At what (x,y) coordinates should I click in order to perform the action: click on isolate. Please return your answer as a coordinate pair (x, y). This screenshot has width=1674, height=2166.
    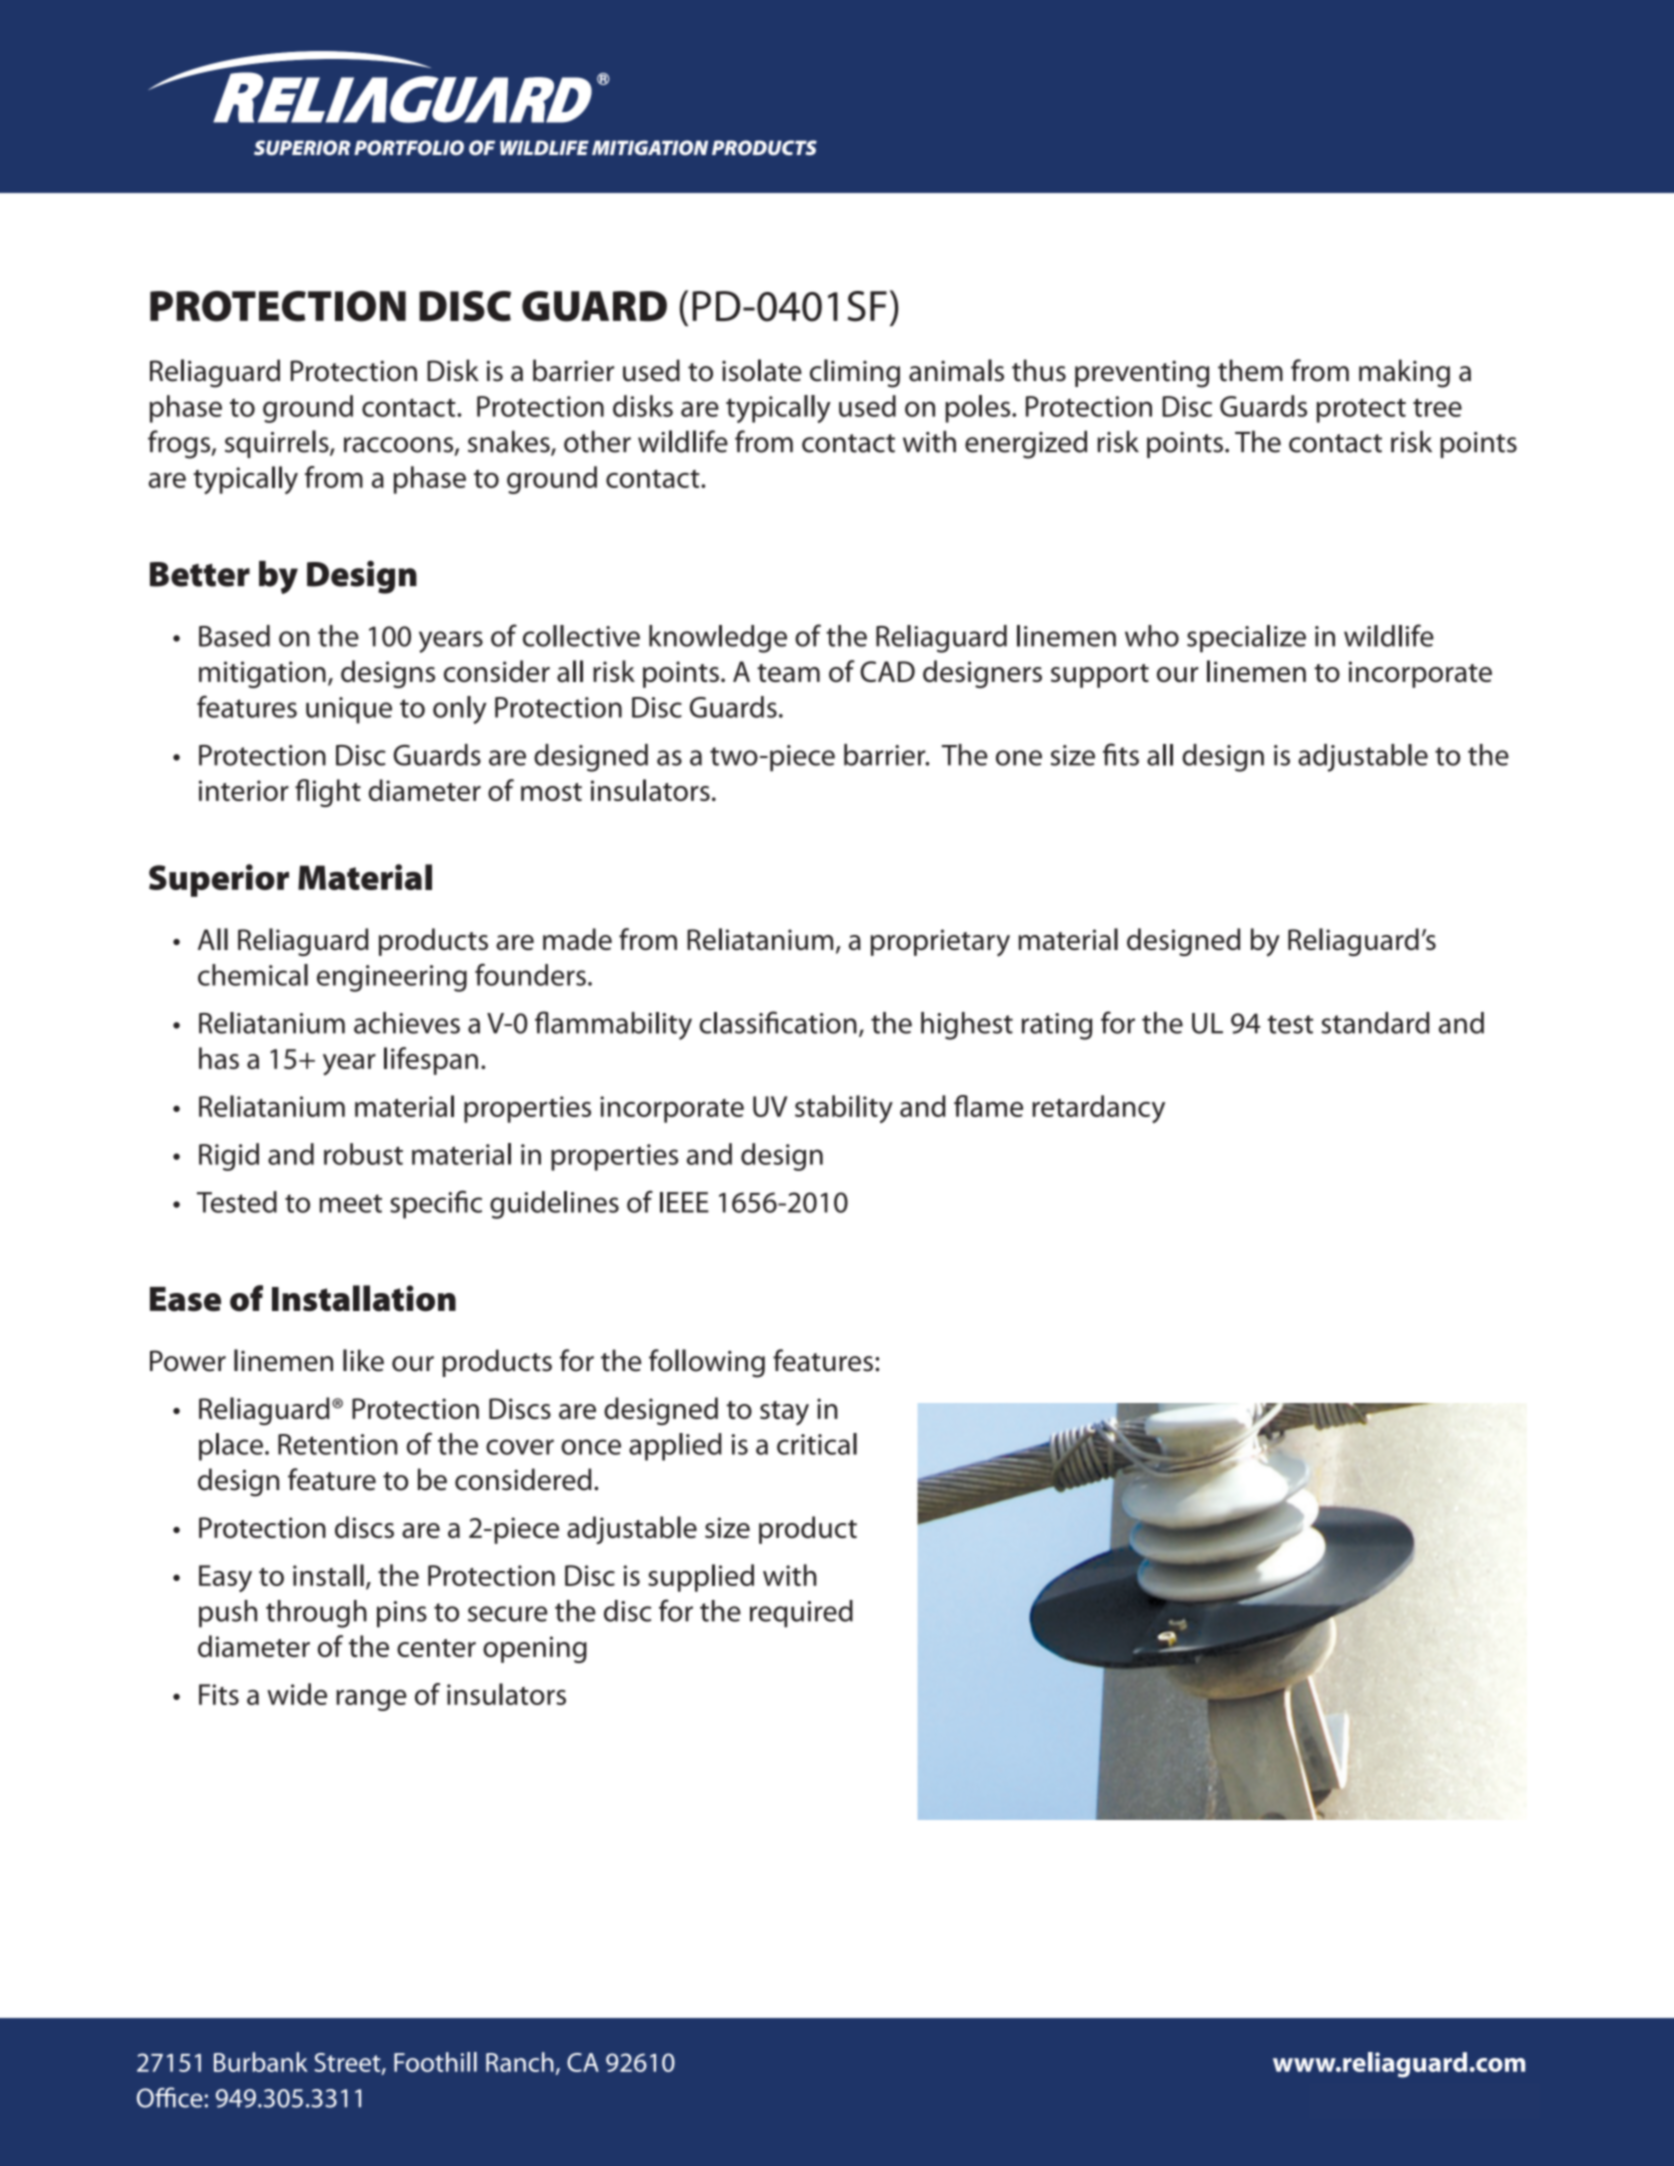
    Looking at the image, I should click on (762, 370).
